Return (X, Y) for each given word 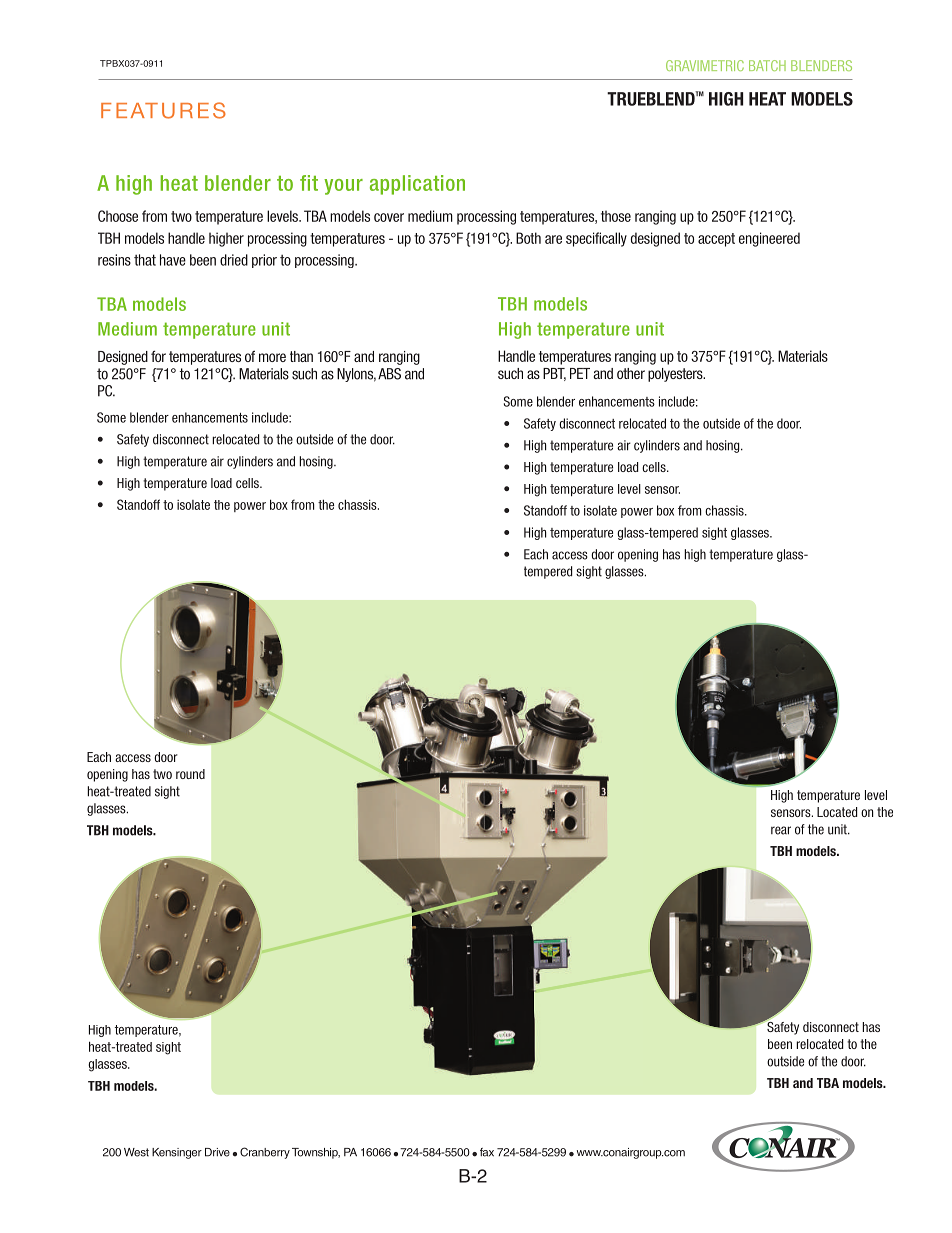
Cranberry (265, 1153)
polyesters (676, 375)
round (190, 774)
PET (580, 373)
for (158, 356)
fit (309, 183)
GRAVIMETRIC (705, 65)
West (136, 1152)
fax (487, 1152)
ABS (389, 374)
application (417, 185)
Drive (217, 1152)
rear (781, 830)
